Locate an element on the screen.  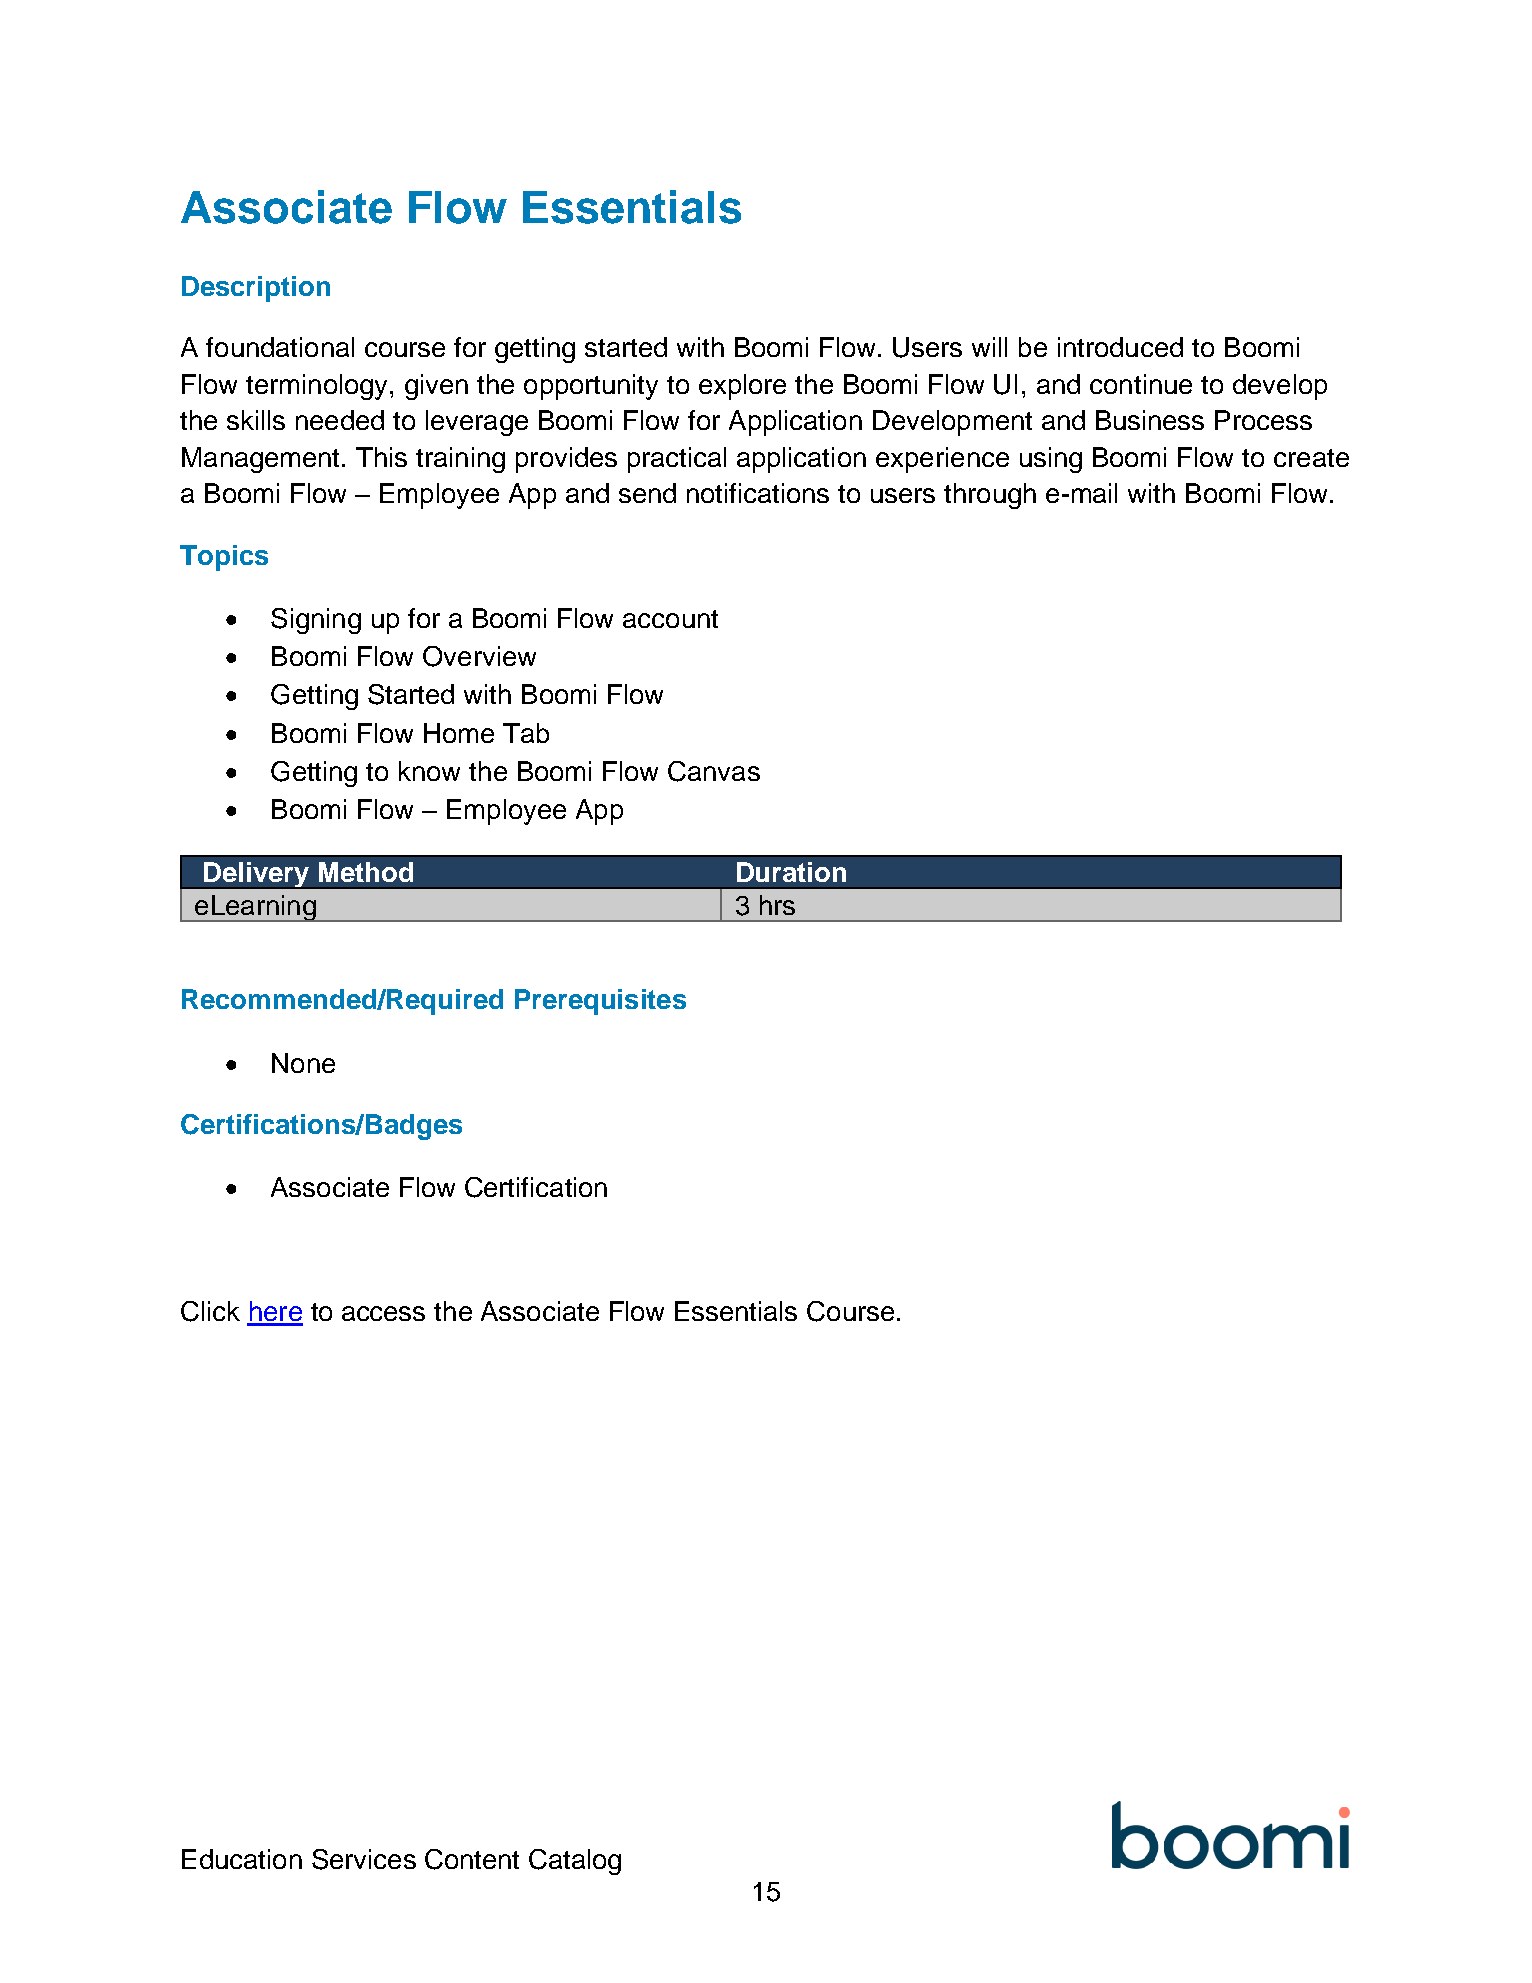
Catalog is located at coordinates (575, 1862).
